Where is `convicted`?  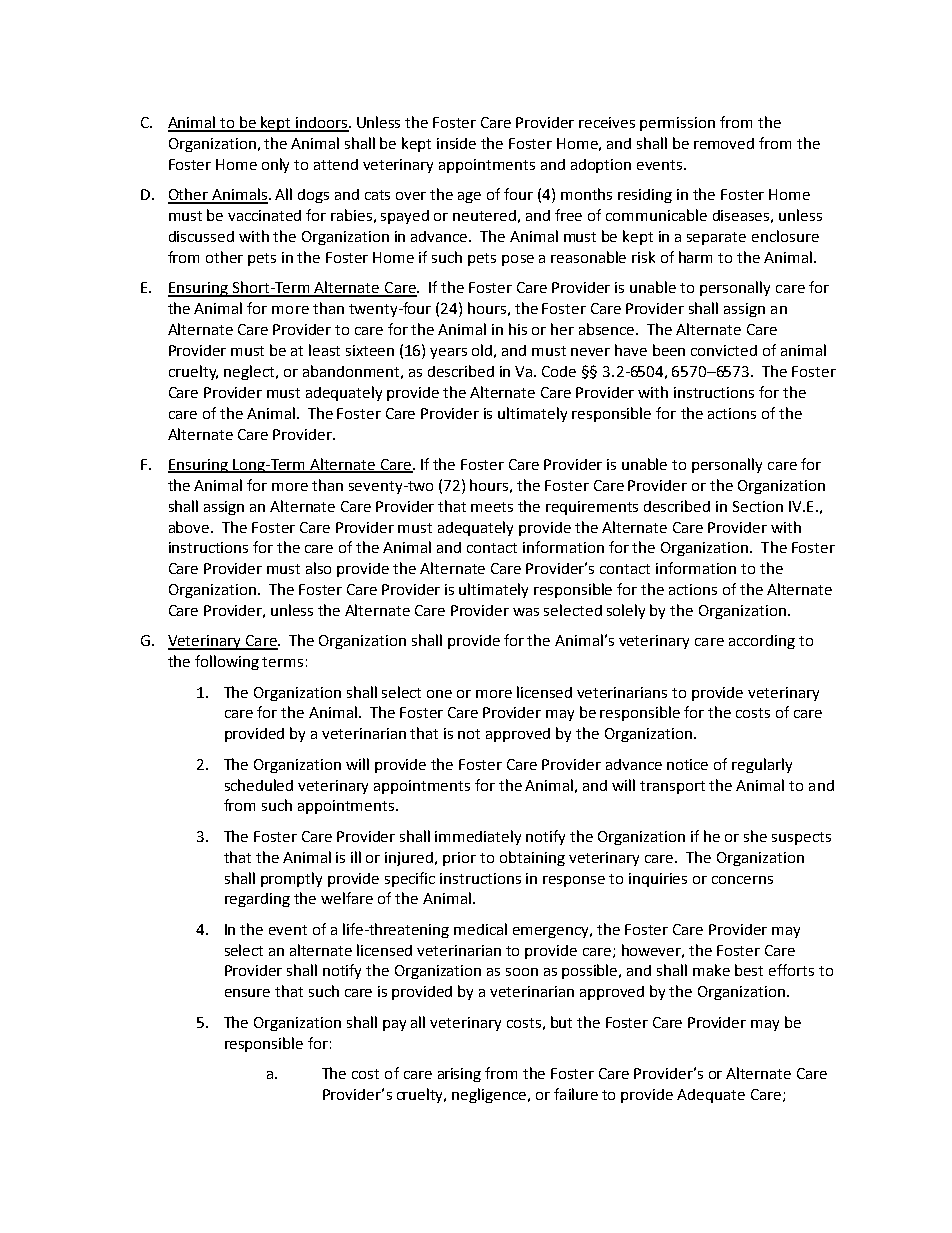 convicted is located at coordinates (724, 350).
